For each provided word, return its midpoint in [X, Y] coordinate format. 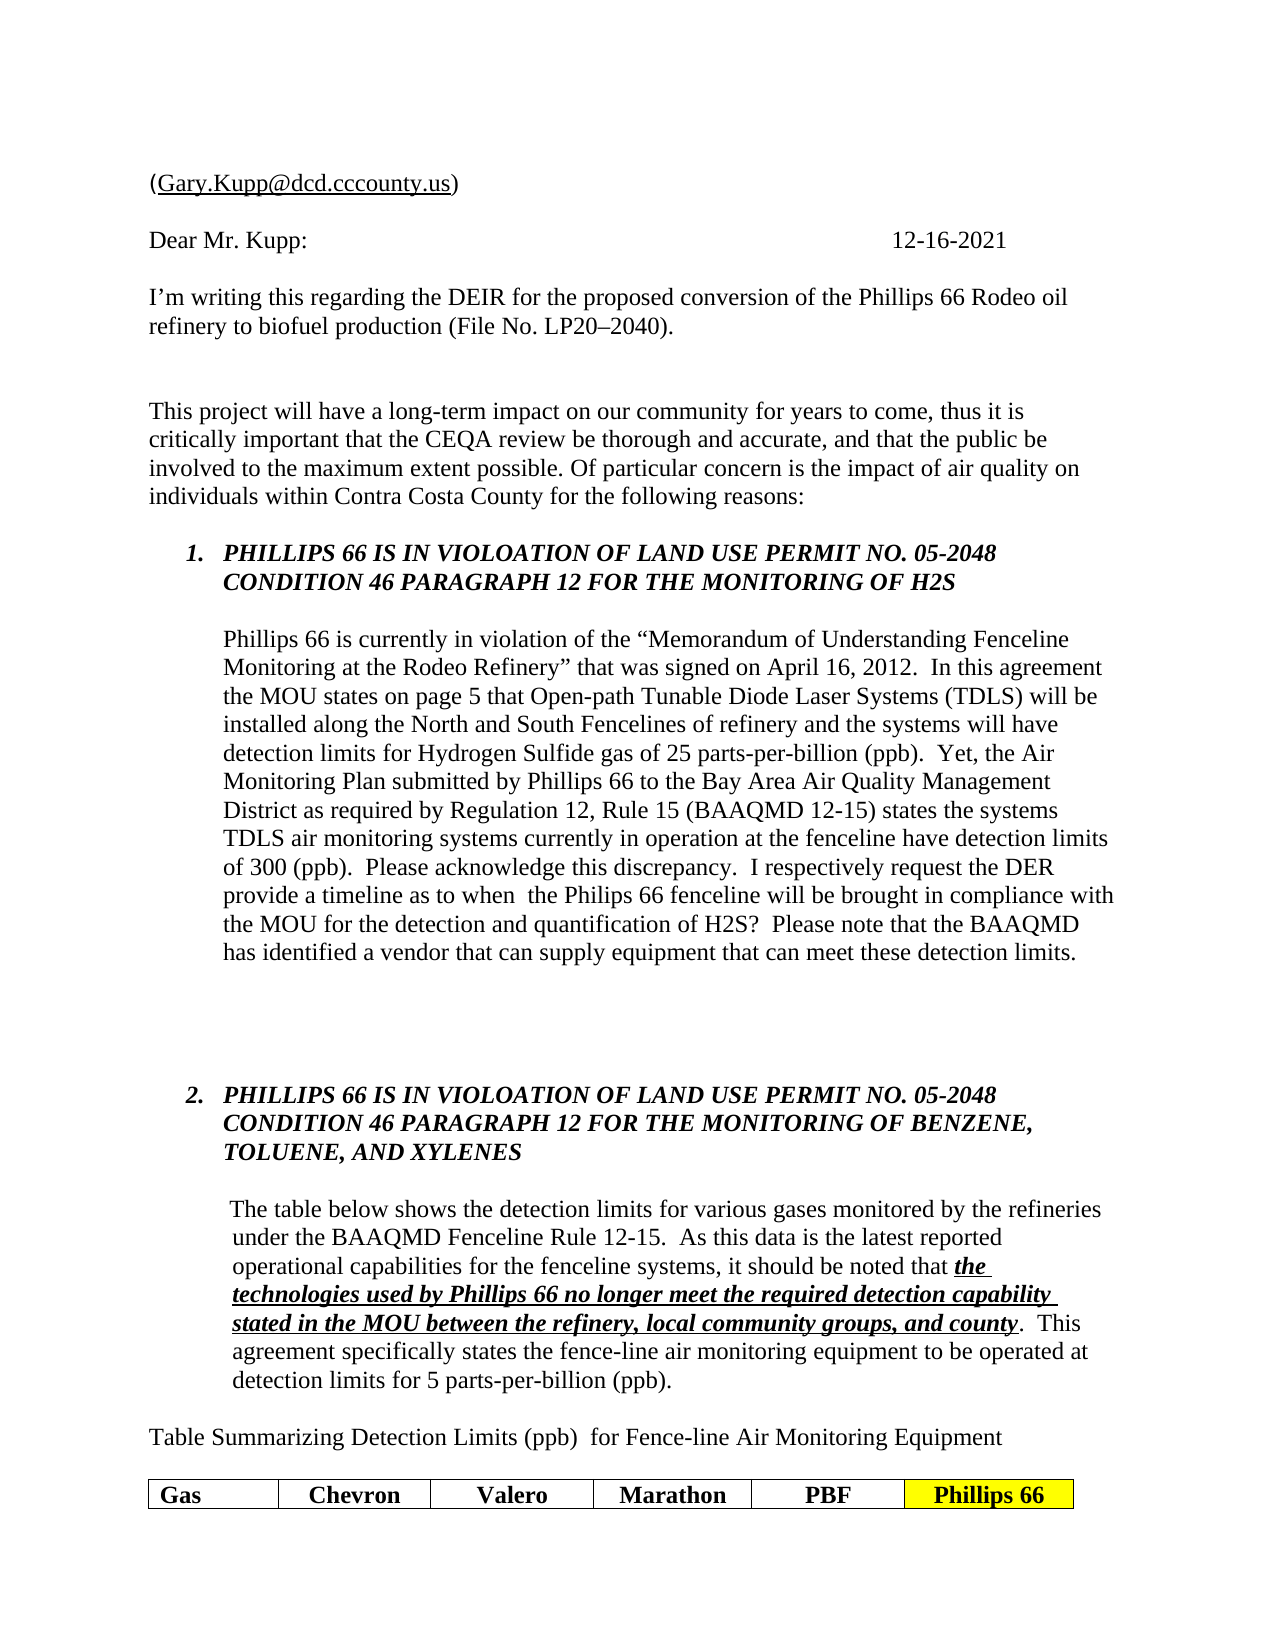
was [639, 669]
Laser [823, 696]
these [885, 952]
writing [226, 299]
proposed [629, 299]
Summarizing [278, 1439]
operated [1022, 1353]
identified [310, 951]
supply [572, 954]
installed [264, 724]
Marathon [672, 1495]
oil [1055, 297]
